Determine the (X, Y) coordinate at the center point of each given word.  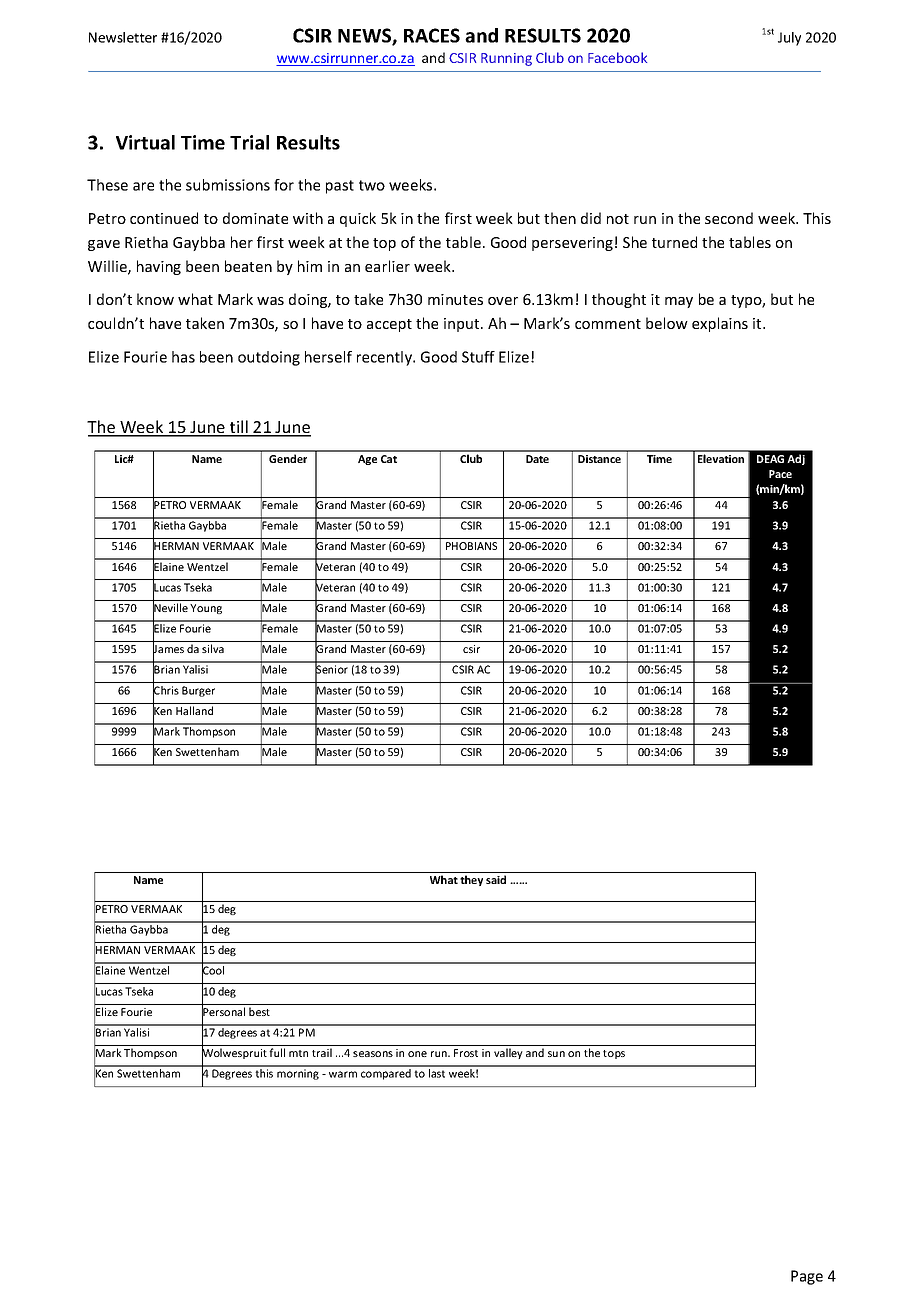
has (183, 357)
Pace (780, 474)
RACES (432, 35)
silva (213, 648)
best (259, 1011)
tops (614, 1054)
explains (720, 324)
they (471, 880)
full (277, 1052)
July (789, 39)
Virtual (145, 142)
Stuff (478, 357)
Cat (389, 459)
